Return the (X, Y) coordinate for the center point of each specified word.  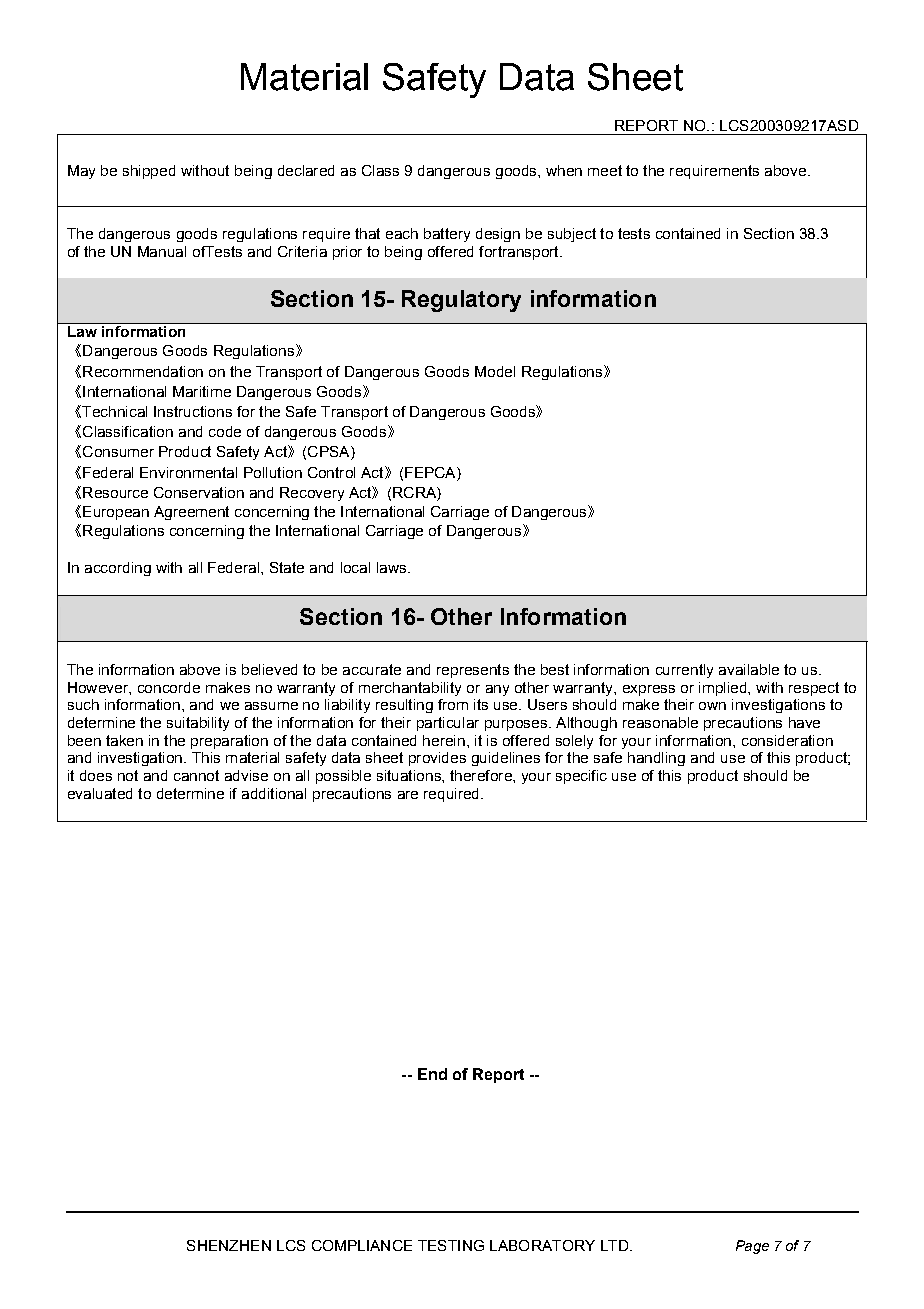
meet (605, 170)
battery (447, 235)
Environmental (188, 472)
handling (656, 759)
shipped (149, 172)
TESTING (451, 1245)
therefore (482, 775)
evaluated (100, 793)
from (453, 704)
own (712, 706)
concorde (169, 687)
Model (495, 371)
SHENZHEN (229, 1245)
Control (331, 472)
